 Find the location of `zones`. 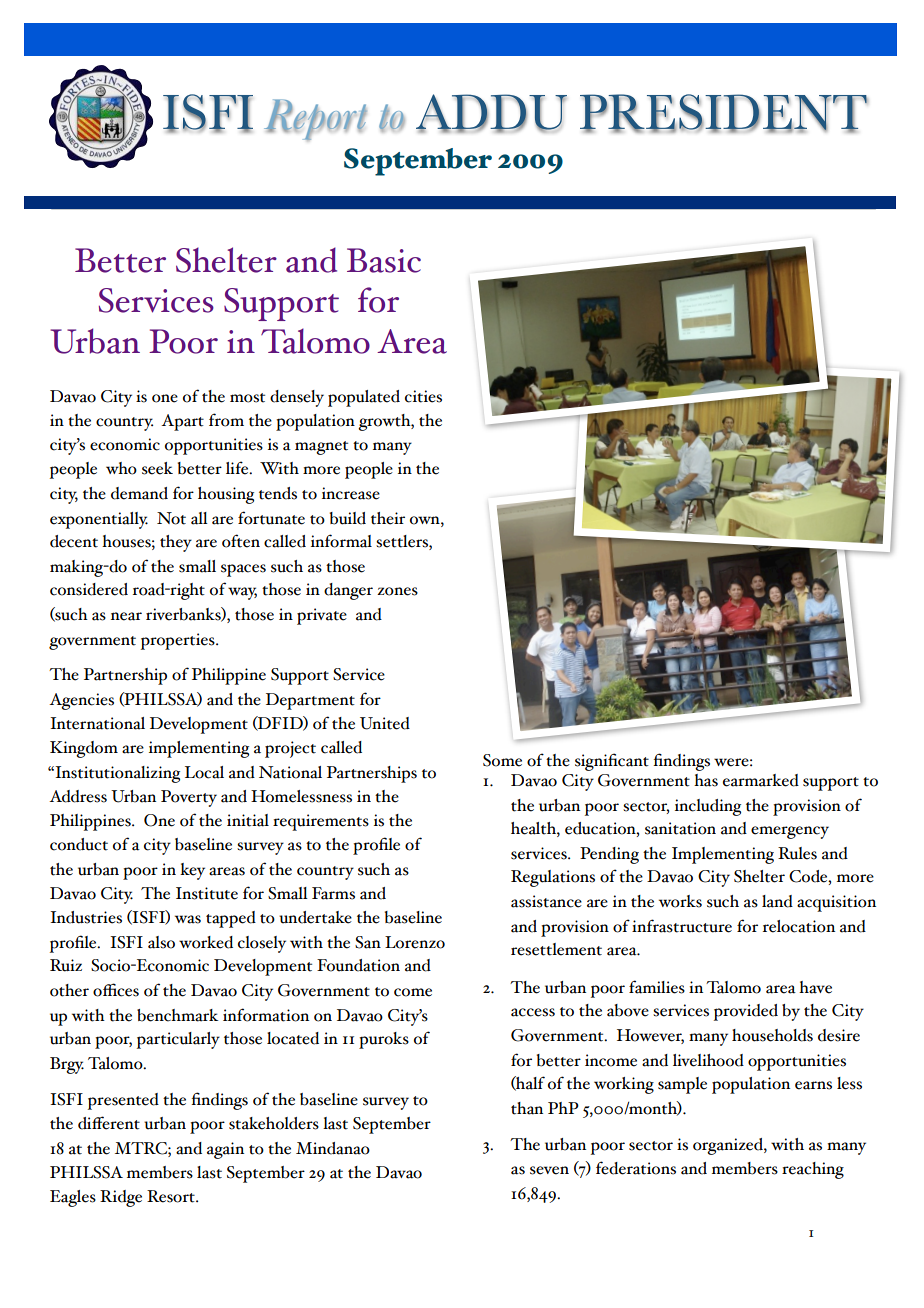

zones is located at coordinates (397, 591).
